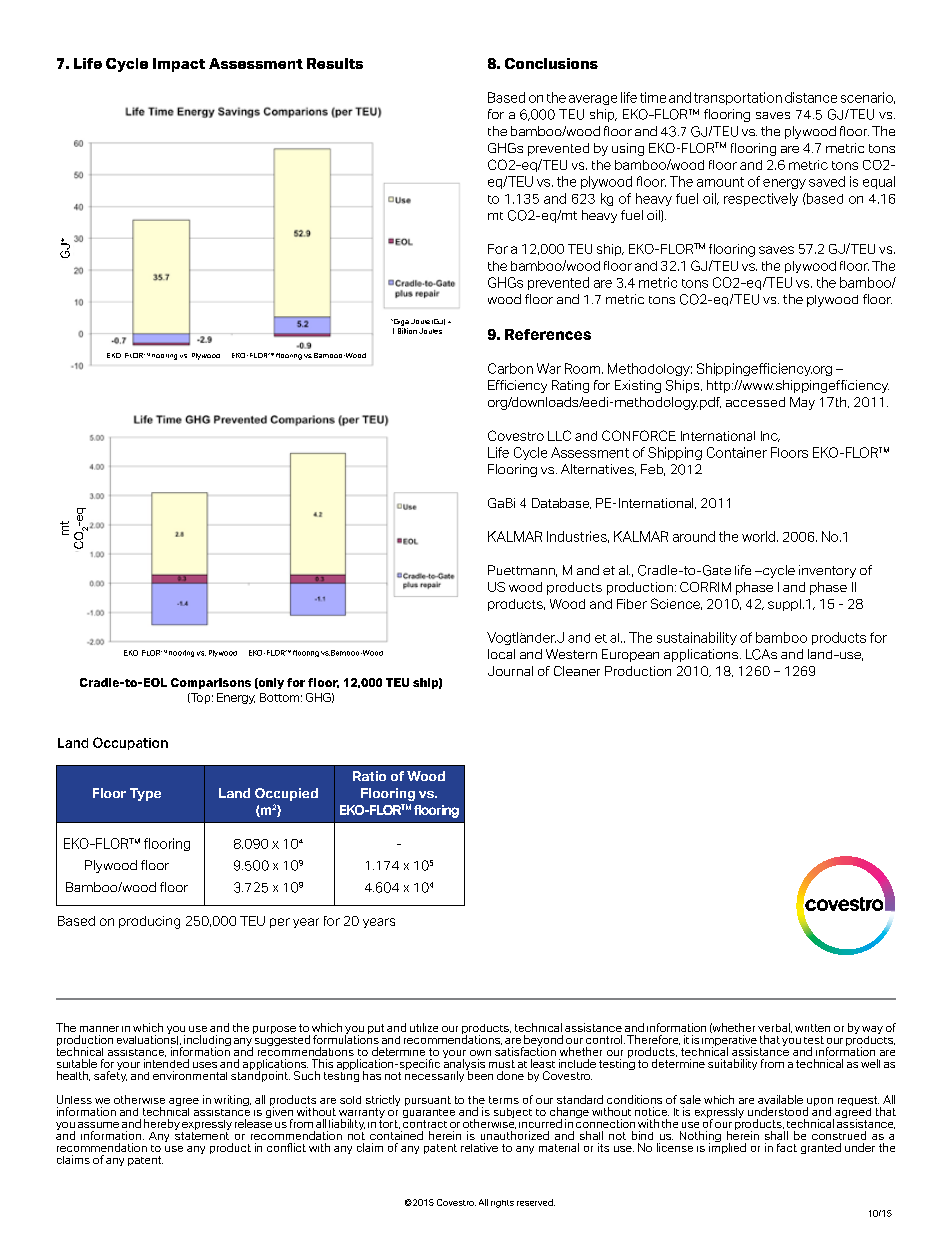 The width and height of the page is (952, 1233). I want to click on Impact, so click(179, 65).
